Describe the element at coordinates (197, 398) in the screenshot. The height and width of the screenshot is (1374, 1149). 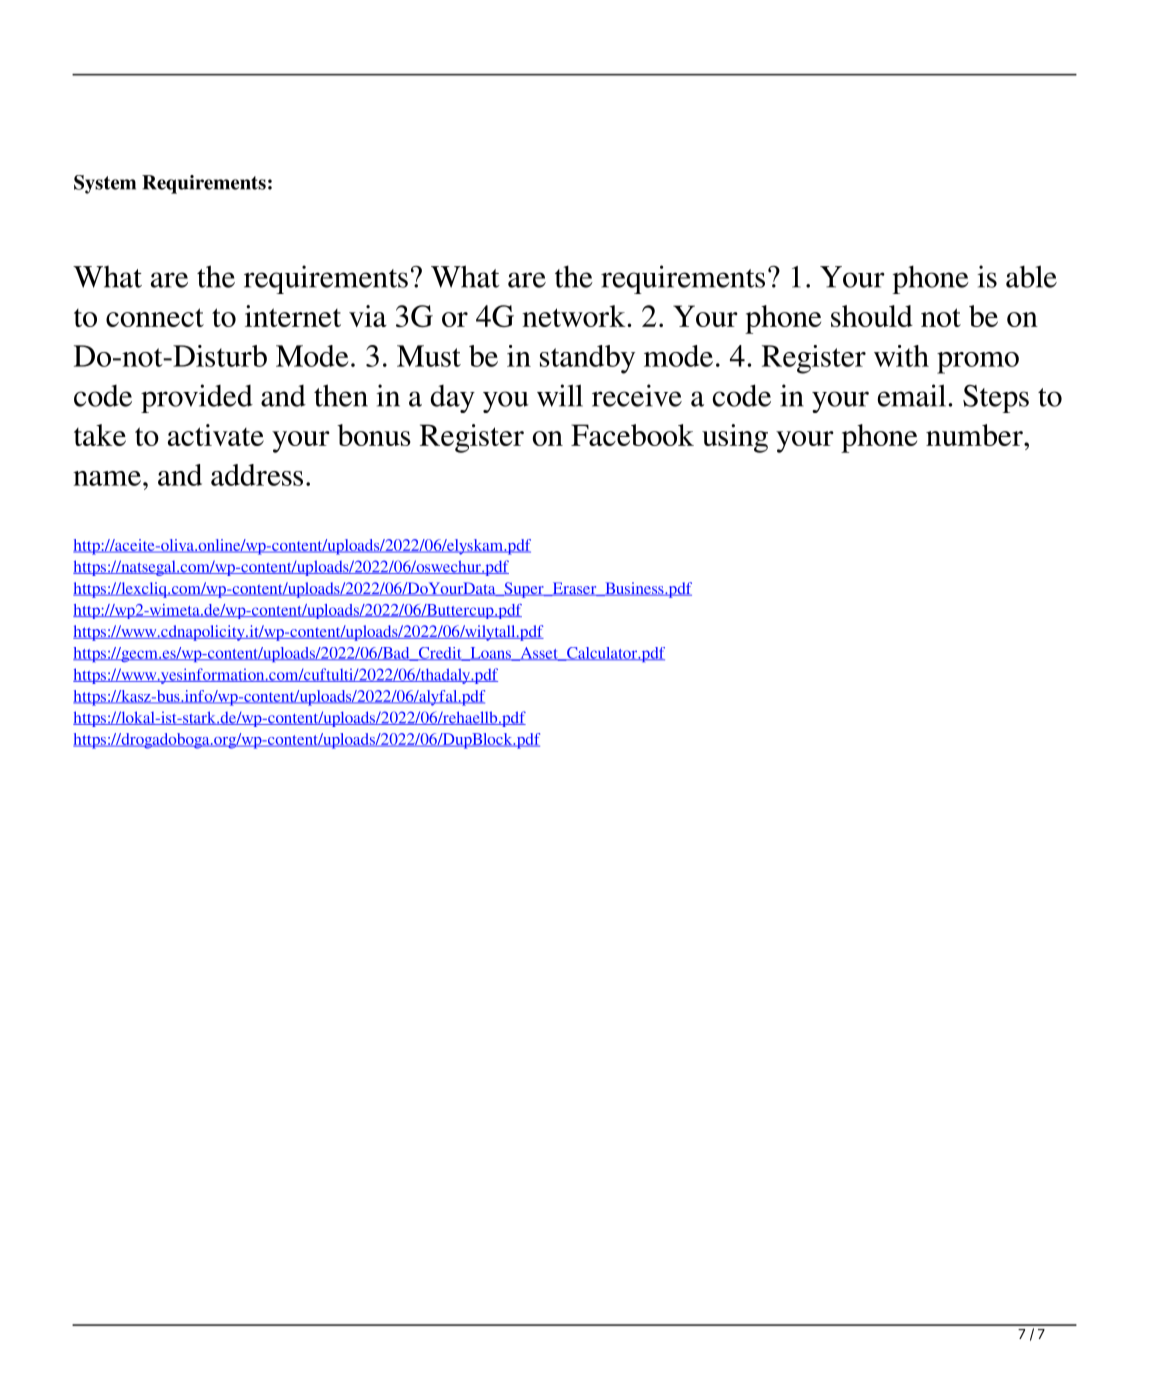
I see `provided` at that location.
